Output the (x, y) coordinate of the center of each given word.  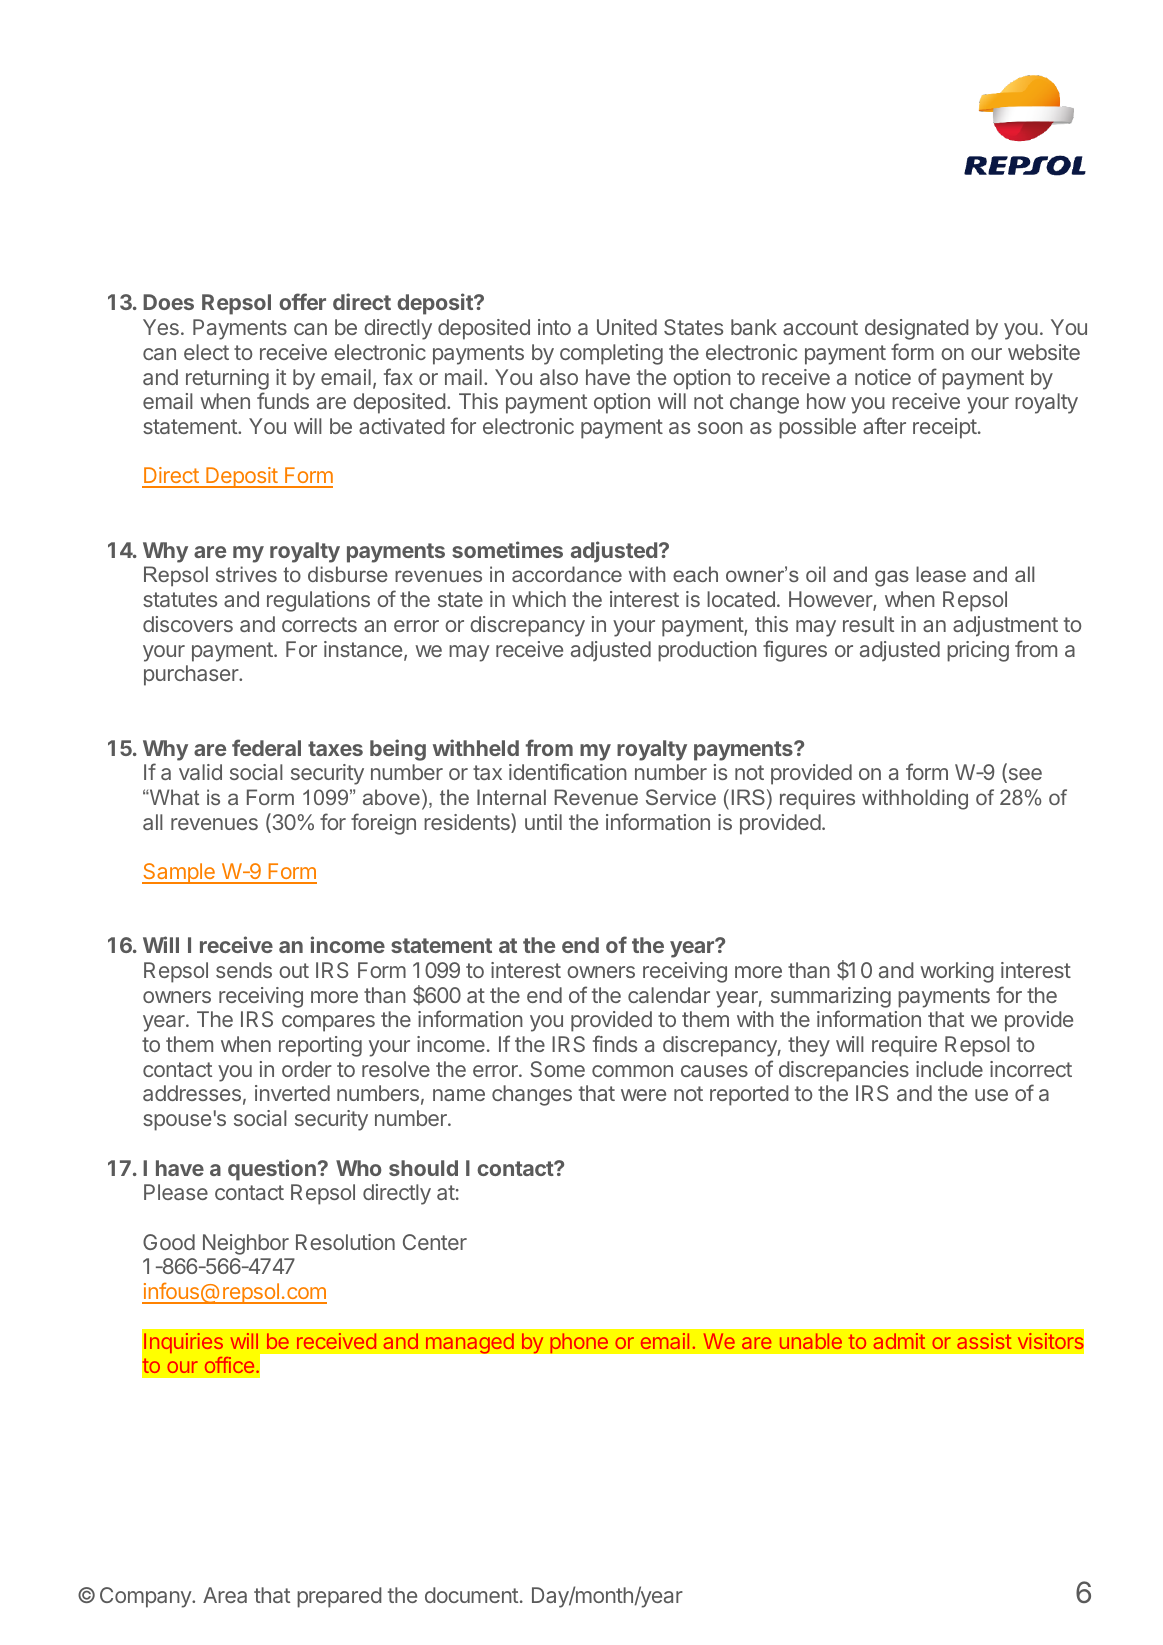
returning (227, 379)
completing (611, 354)
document (471, 1595)
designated (917, 329)
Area (225, 1595)
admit (899, 1341)
